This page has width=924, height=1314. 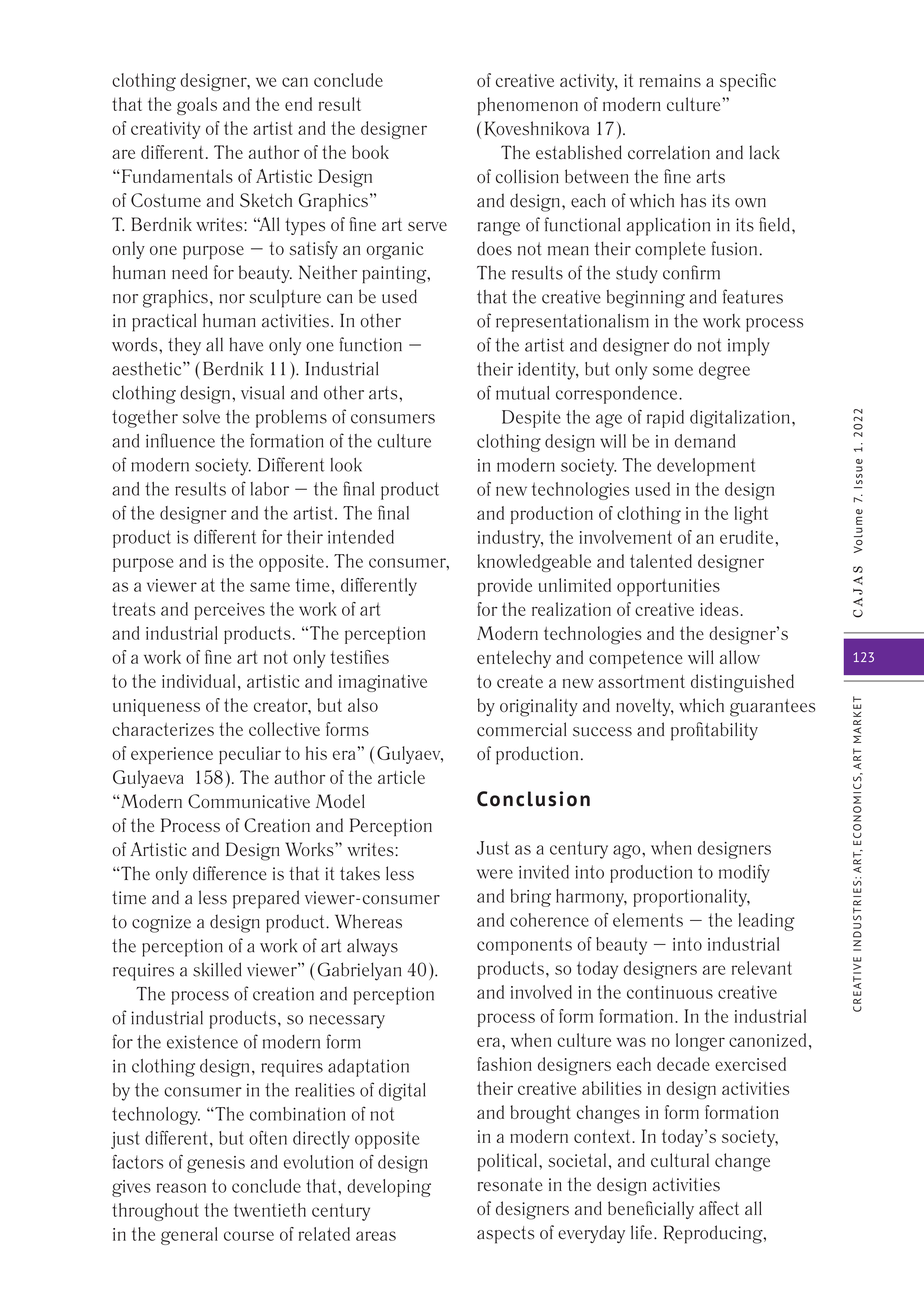 What do you see at coordinates (198, 681) in the page?
I see `individual` at bounding box center [198, 681].
